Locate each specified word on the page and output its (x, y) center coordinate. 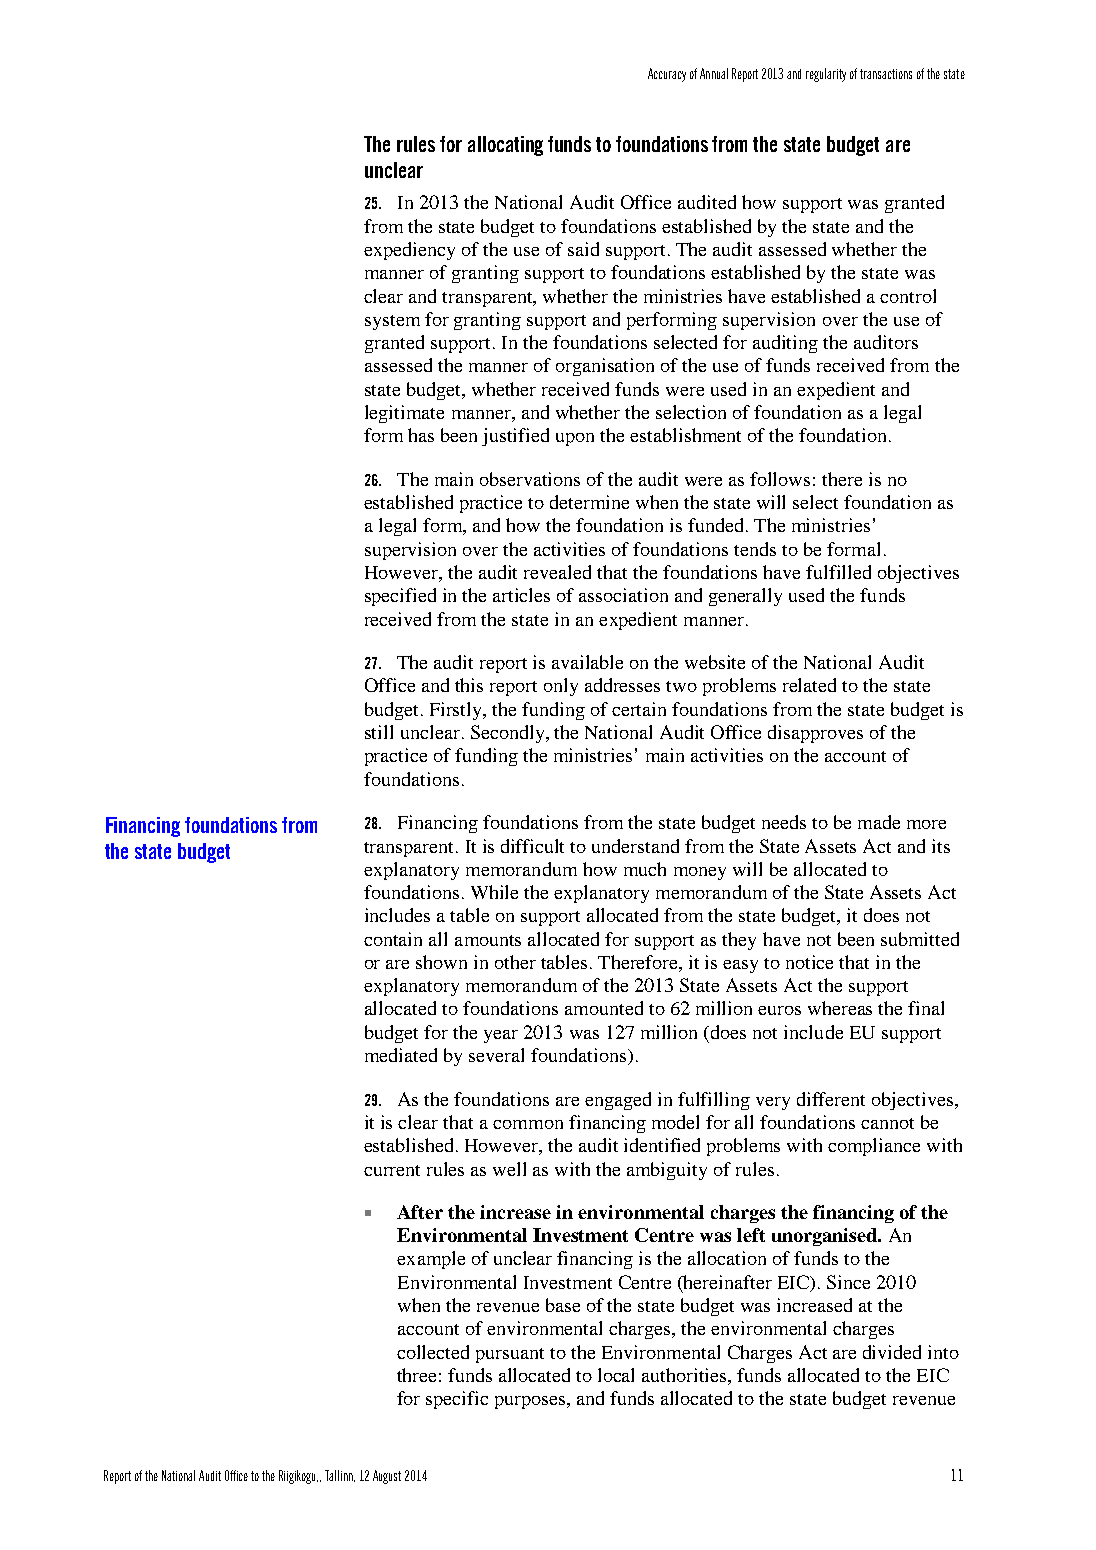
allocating (505, 146)
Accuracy (667, 75)
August (387, 1477)
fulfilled (838, 572)
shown (441, 962)
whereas (840, 1008)
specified (400, 597)
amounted (604, 1008)
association (623, 595)
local (616, 1375)
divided (892, 1352)
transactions (886, 74)
